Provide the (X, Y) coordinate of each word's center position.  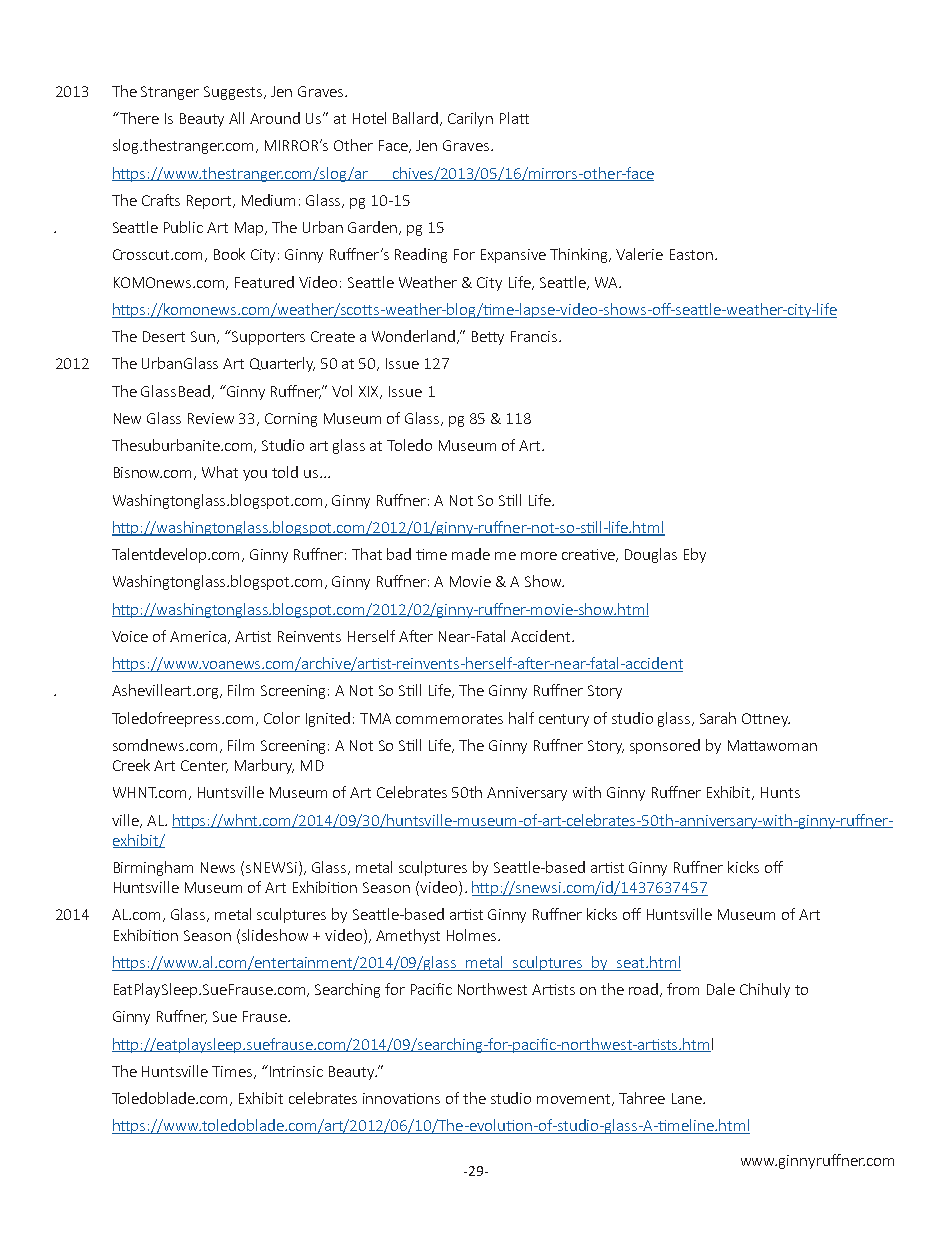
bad (399, 554)
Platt (514, 118)
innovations (401, 1098)
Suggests (234, 93)
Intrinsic (296, 1071)
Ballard (417, 119)
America (199, 637)
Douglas (651, 555)
